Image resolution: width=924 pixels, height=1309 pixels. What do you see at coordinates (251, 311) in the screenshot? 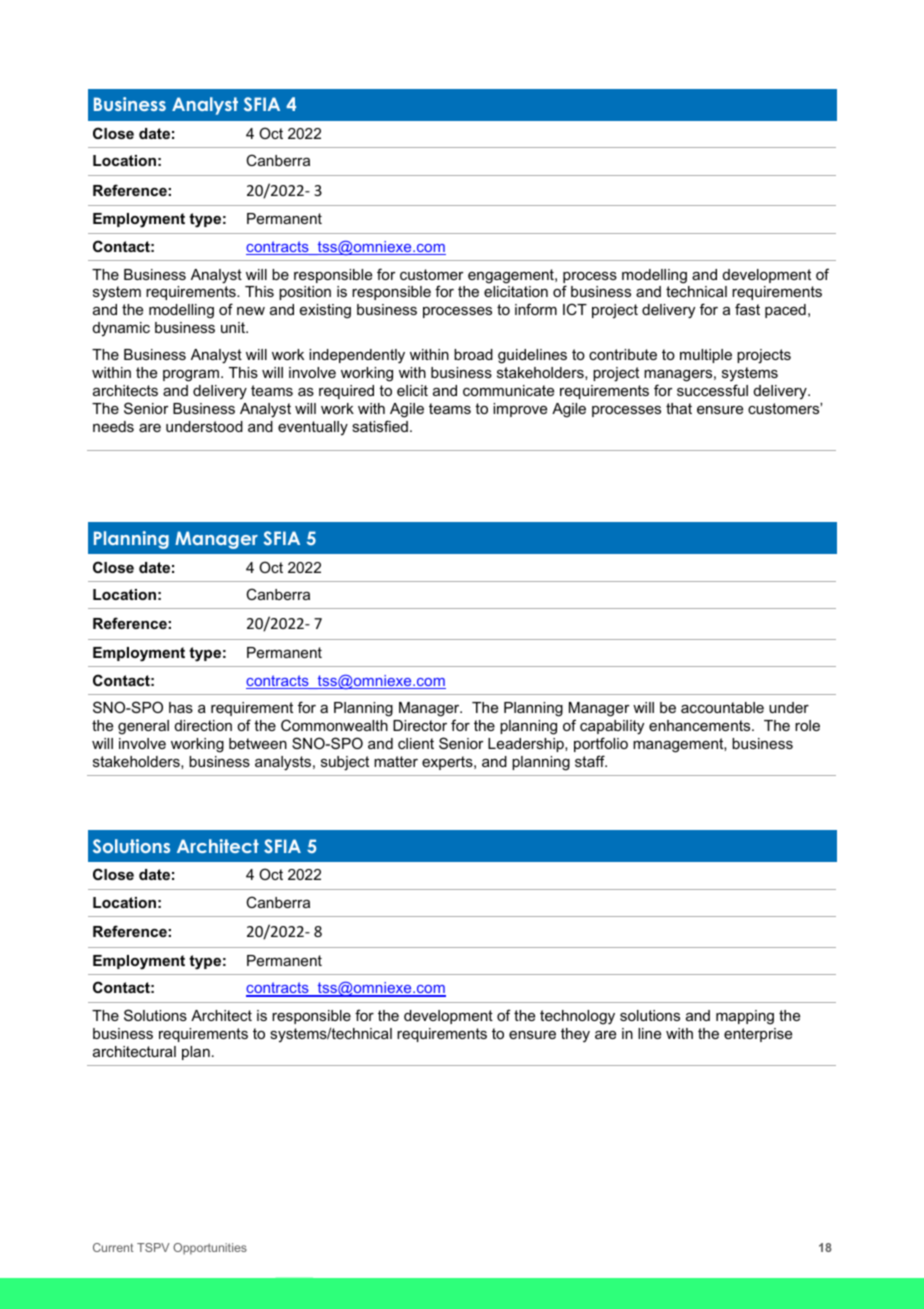
I see `new` at bounding box center [251, 311].
